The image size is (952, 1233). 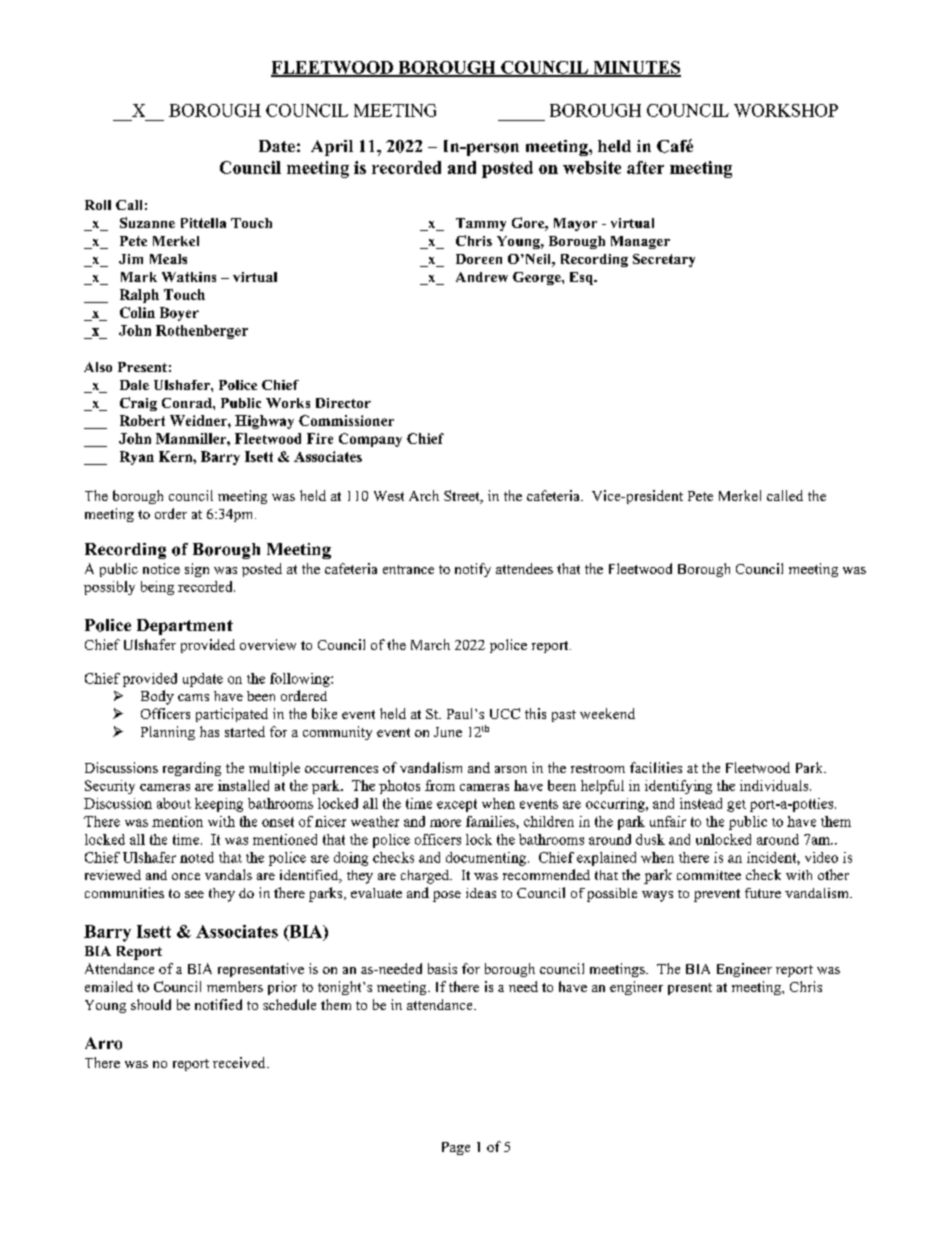 I want to click on Department, so click(x=185, y=627).
